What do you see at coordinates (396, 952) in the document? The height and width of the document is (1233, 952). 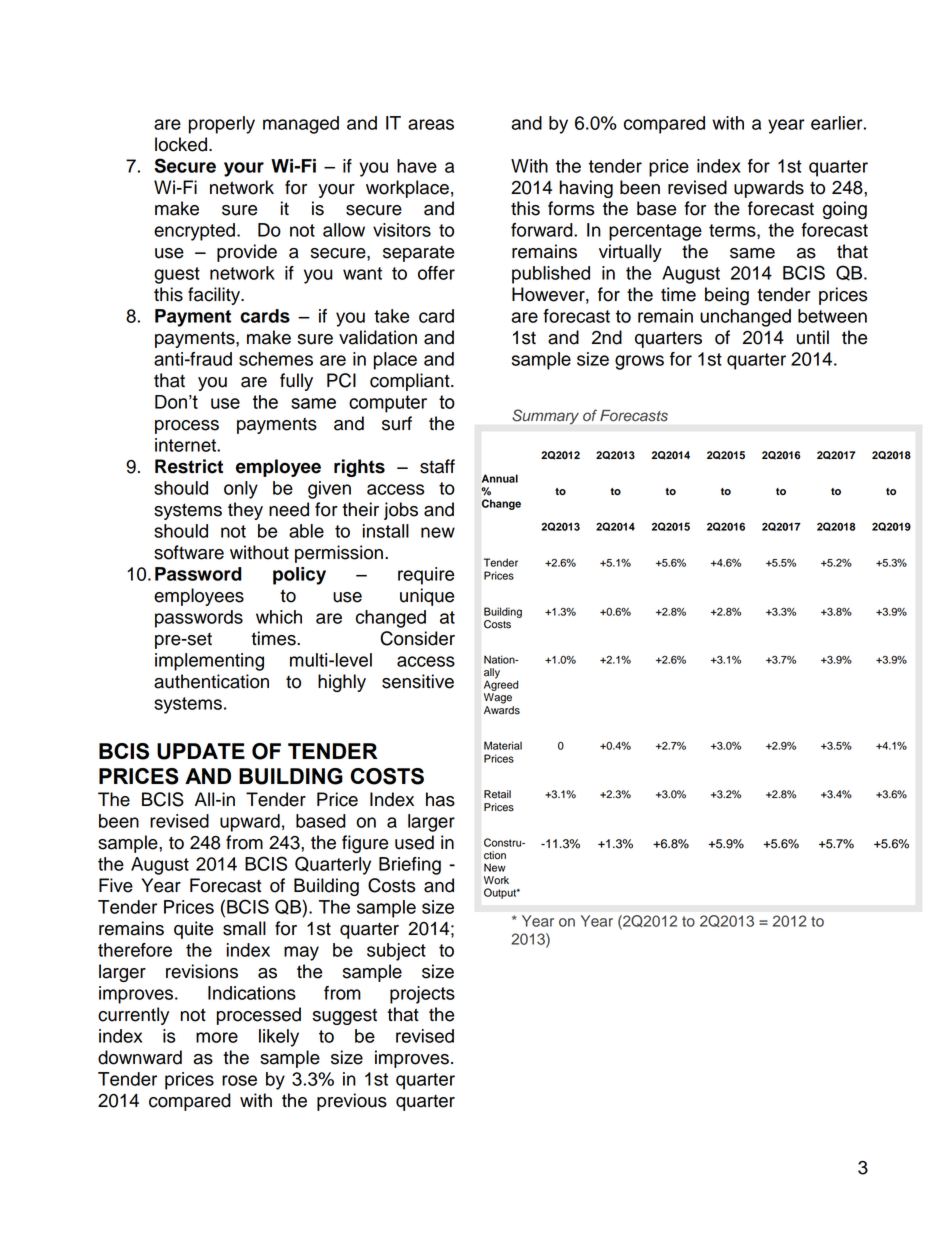 I see `subject` at bounding box center [396, 952].
